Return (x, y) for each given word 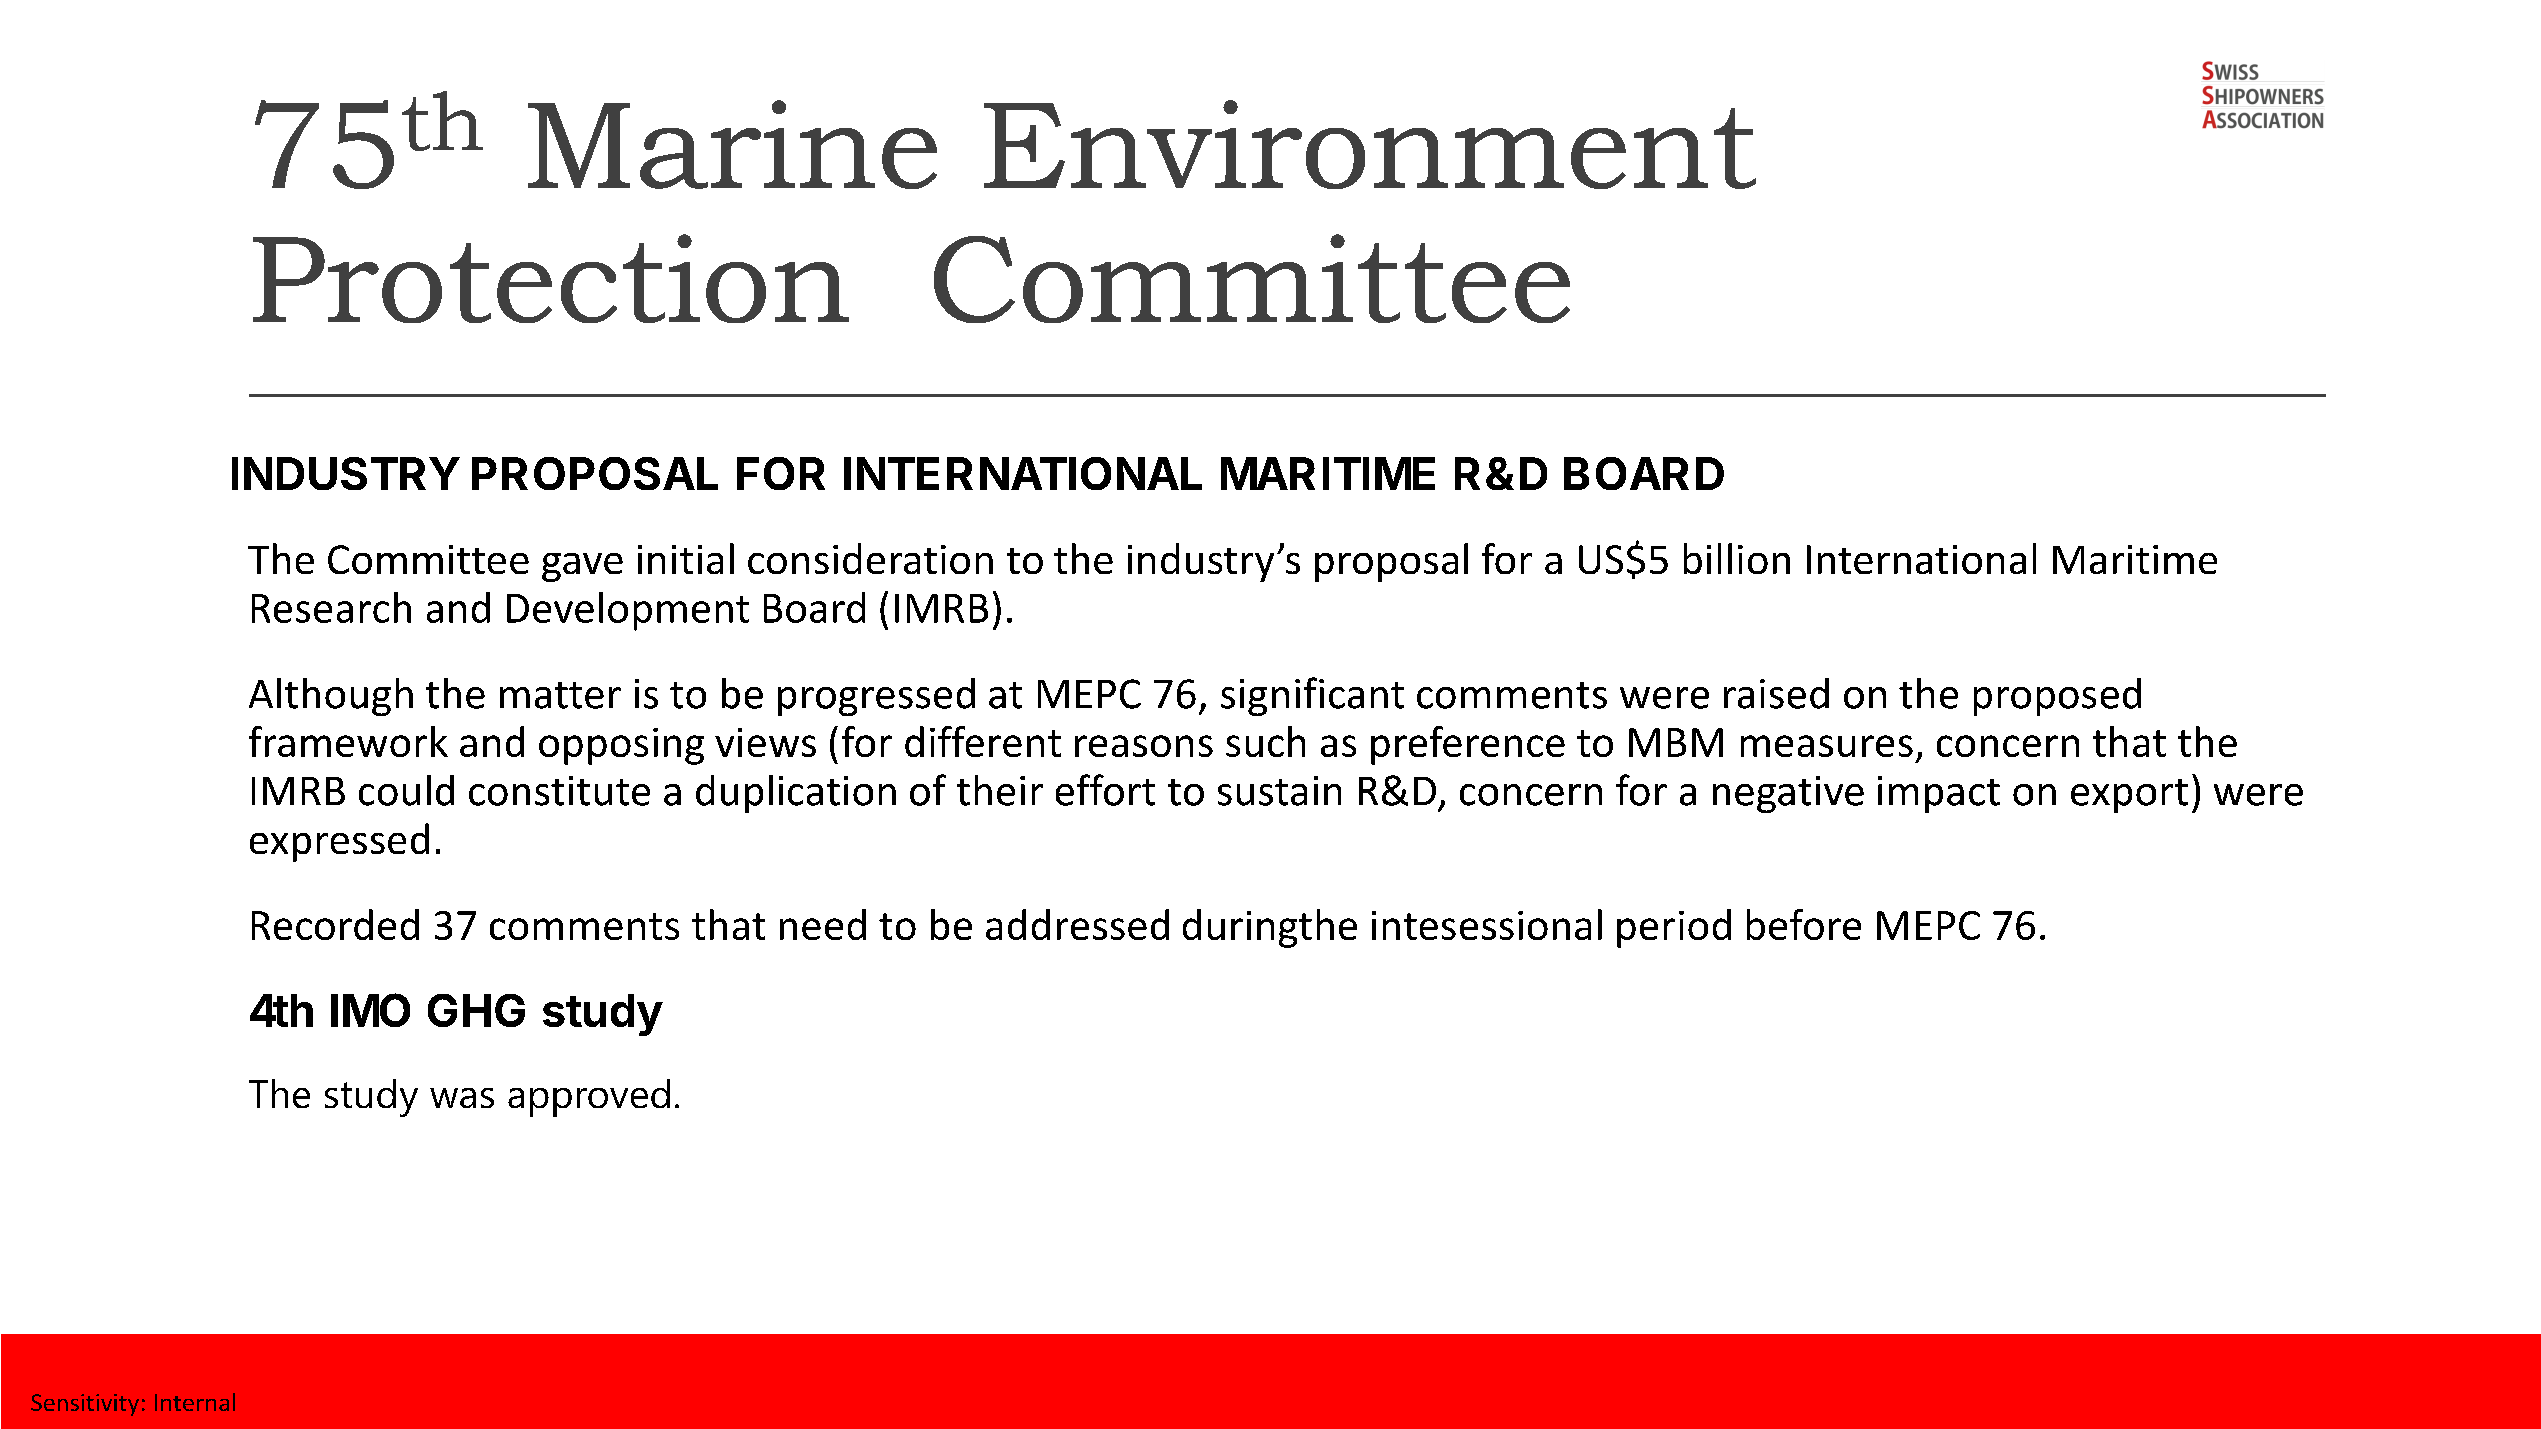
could (406, 790)
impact (1939, 794)
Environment (1370, 144)
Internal (195, 1402)
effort (1105, 790)
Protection (551, 278)
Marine (732, 144)
